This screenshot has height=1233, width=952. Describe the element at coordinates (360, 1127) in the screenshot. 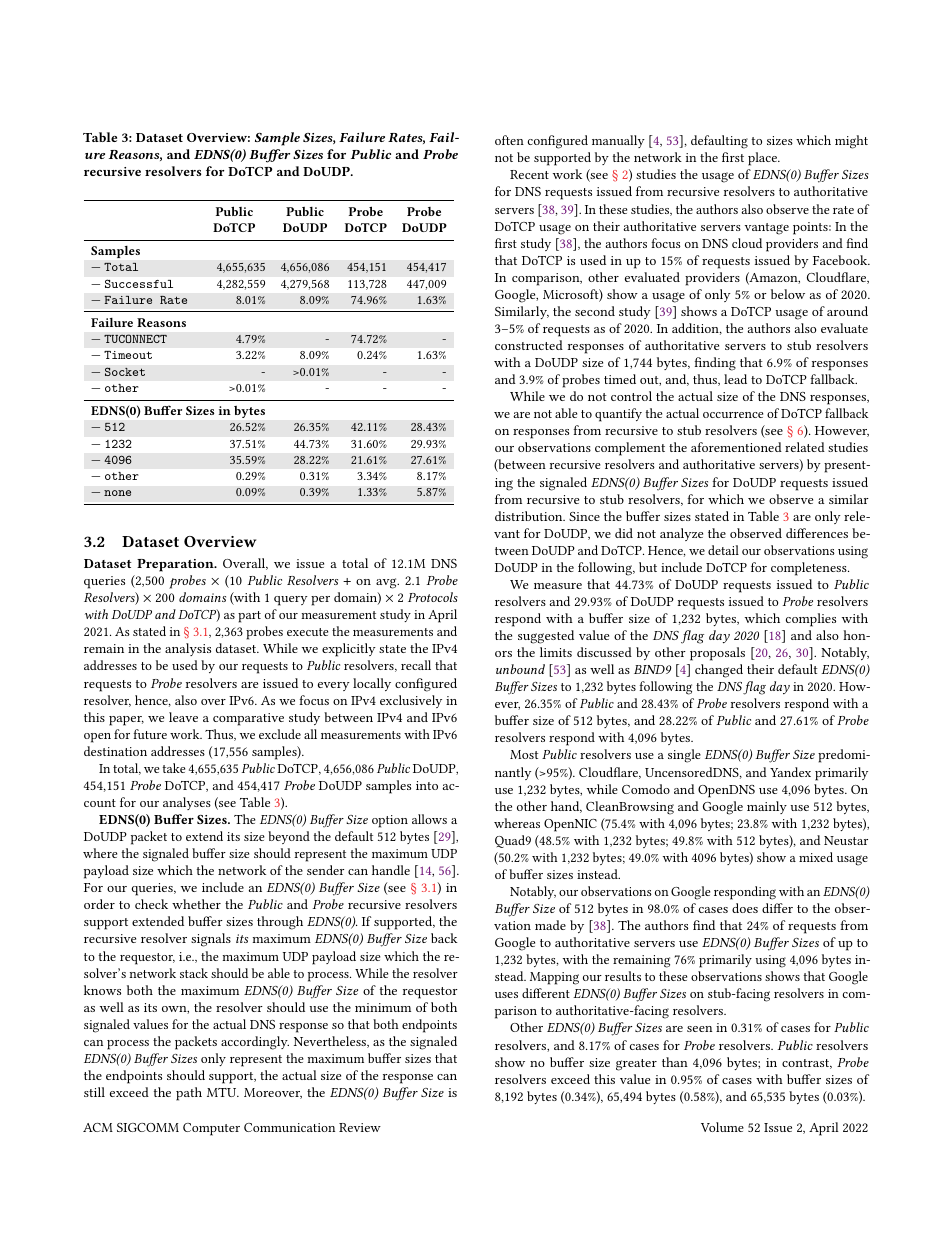

I see `Review` at that location.
